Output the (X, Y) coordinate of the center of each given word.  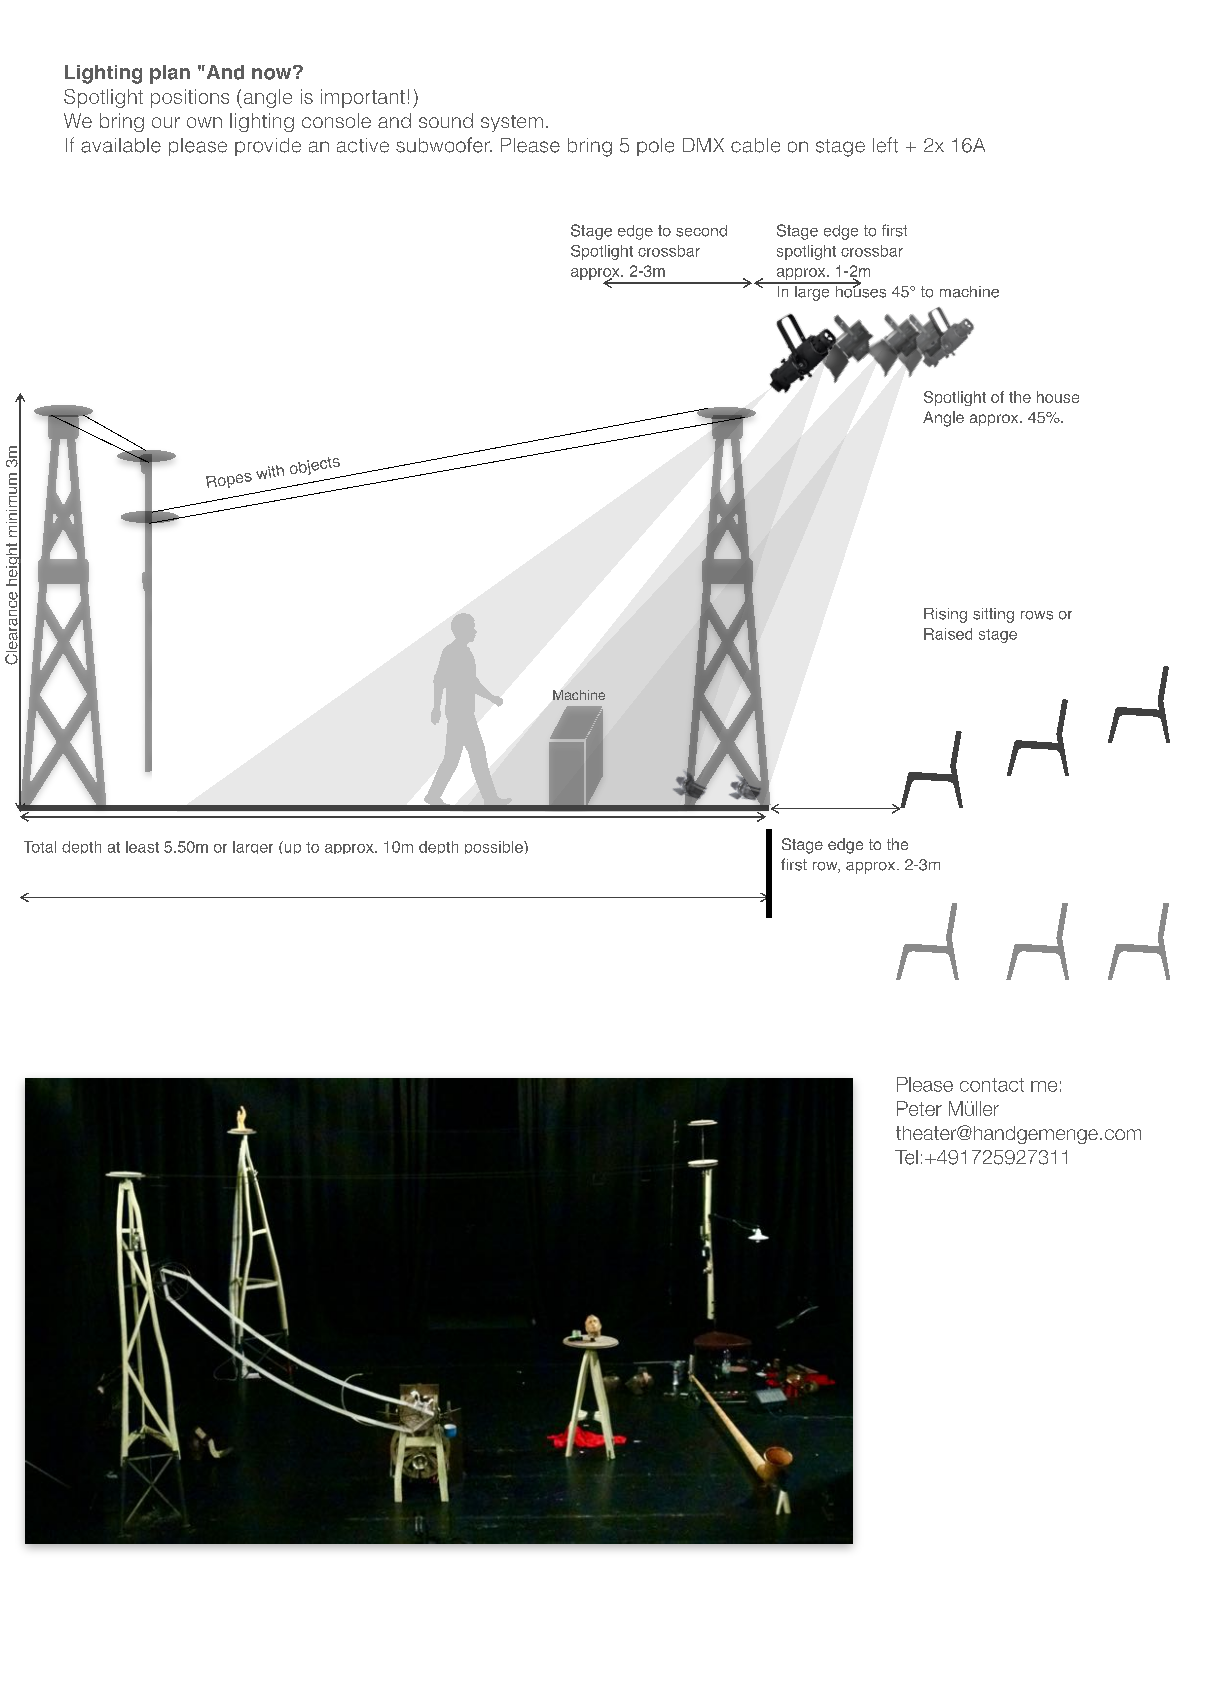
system (512, 123)
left (885, 145)
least (142, 847)
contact (992, 1085)
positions (190, 98)
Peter (919, 1108)
